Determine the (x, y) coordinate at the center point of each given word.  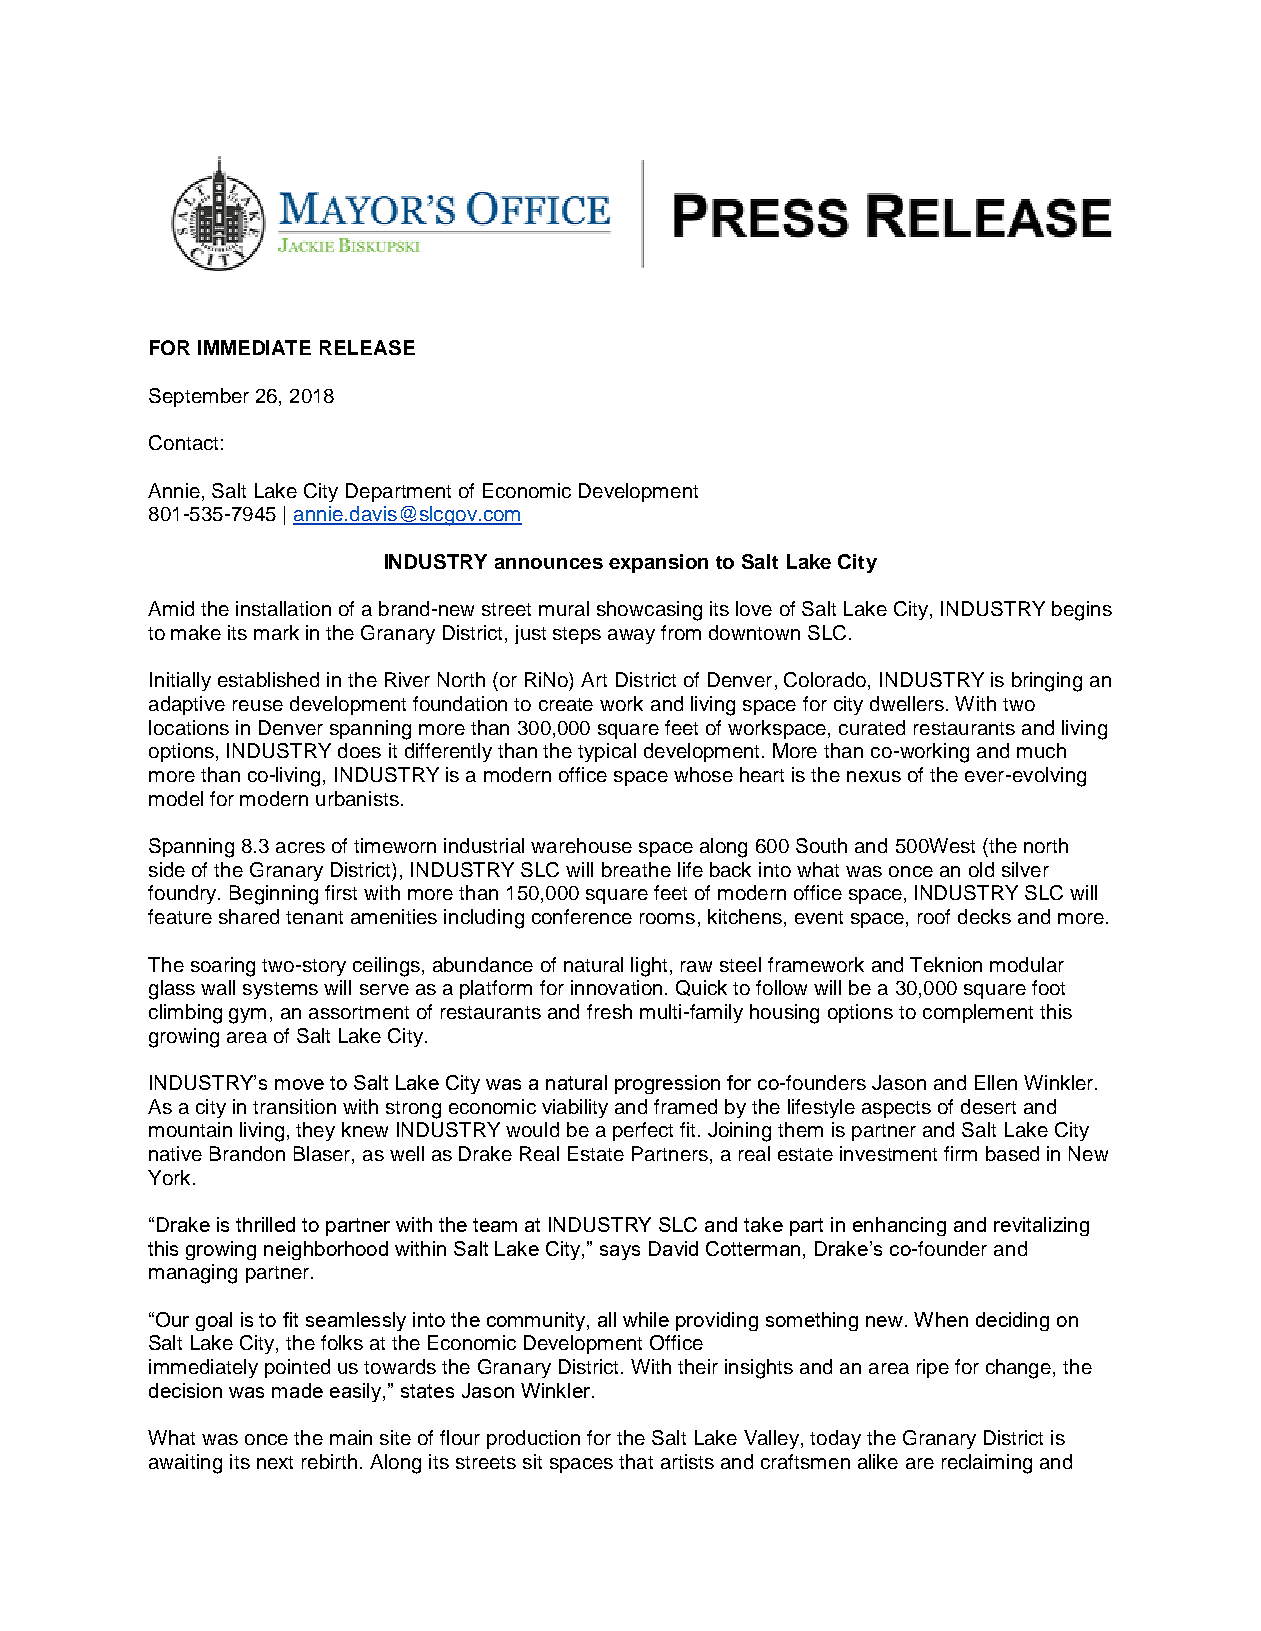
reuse (258, 705)
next (275, 1462)
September (199, 397)
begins (1082, 611)
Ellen (996, 1082)
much (1041, 750)
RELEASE (367, 347)
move (299, 1084)
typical (607, 752)
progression (667, 1084)
